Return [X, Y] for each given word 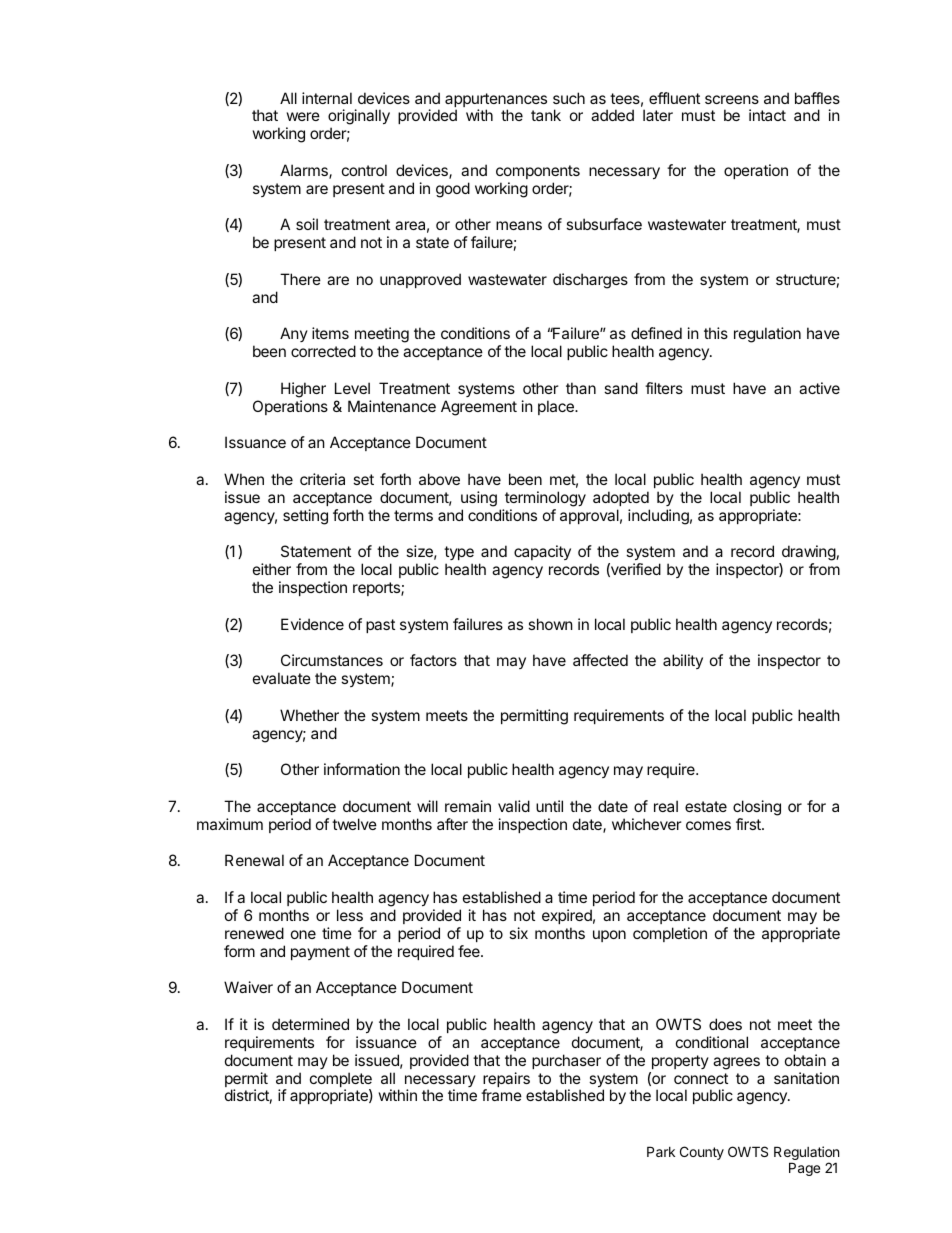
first [749, 824]
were [303, 116]
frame [501, 1095]
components [538, 172]
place [557, 407]
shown [550, 624]
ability [683, 661]
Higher [303, 390]
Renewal [254, 860]
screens [732, 99]
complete [341, 1081]
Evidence [312, 624]
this [716, 333]
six [518, 933]
